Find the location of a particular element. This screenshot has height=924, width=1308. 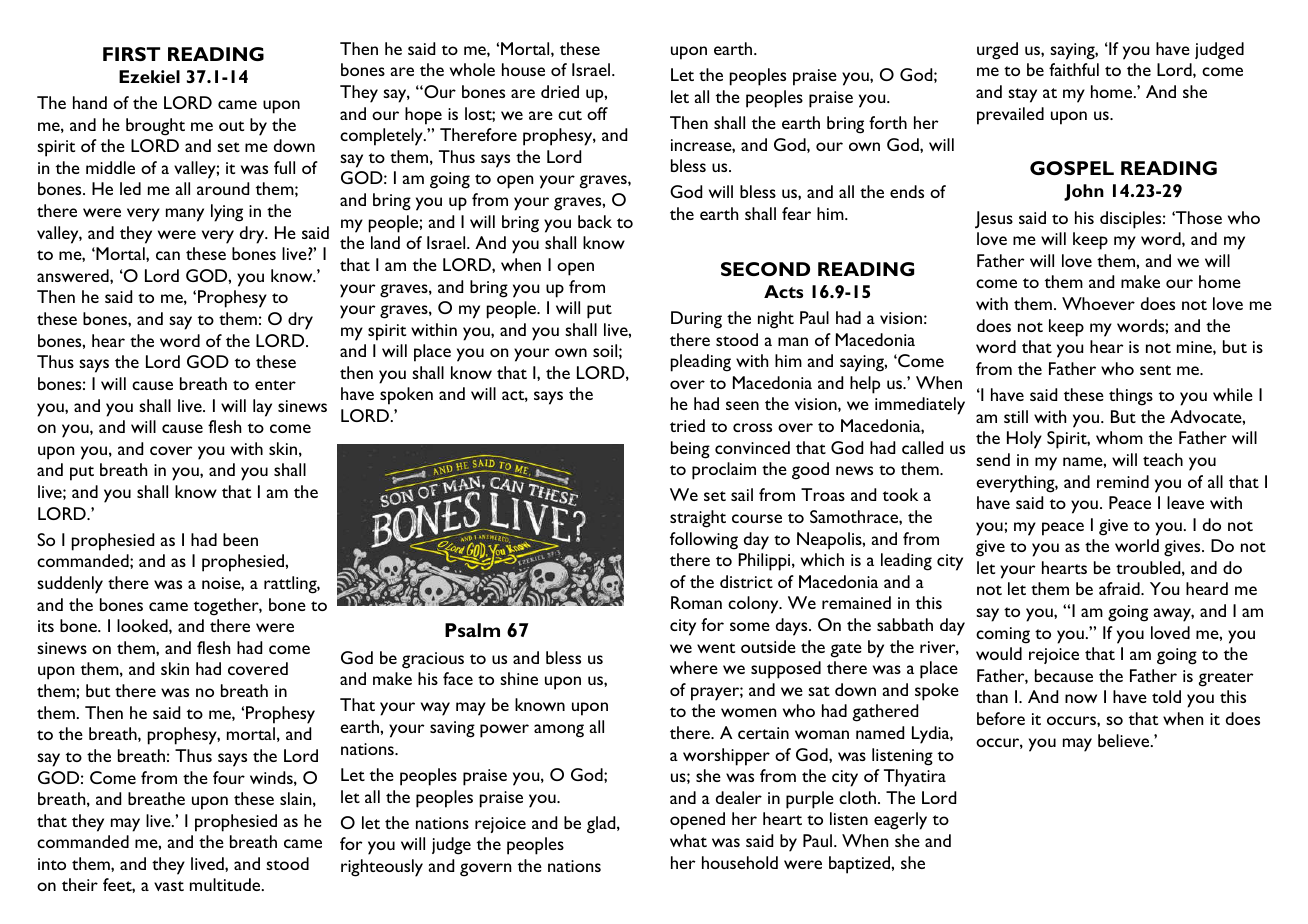

Whoever is located at coordinates (1098, 303).
